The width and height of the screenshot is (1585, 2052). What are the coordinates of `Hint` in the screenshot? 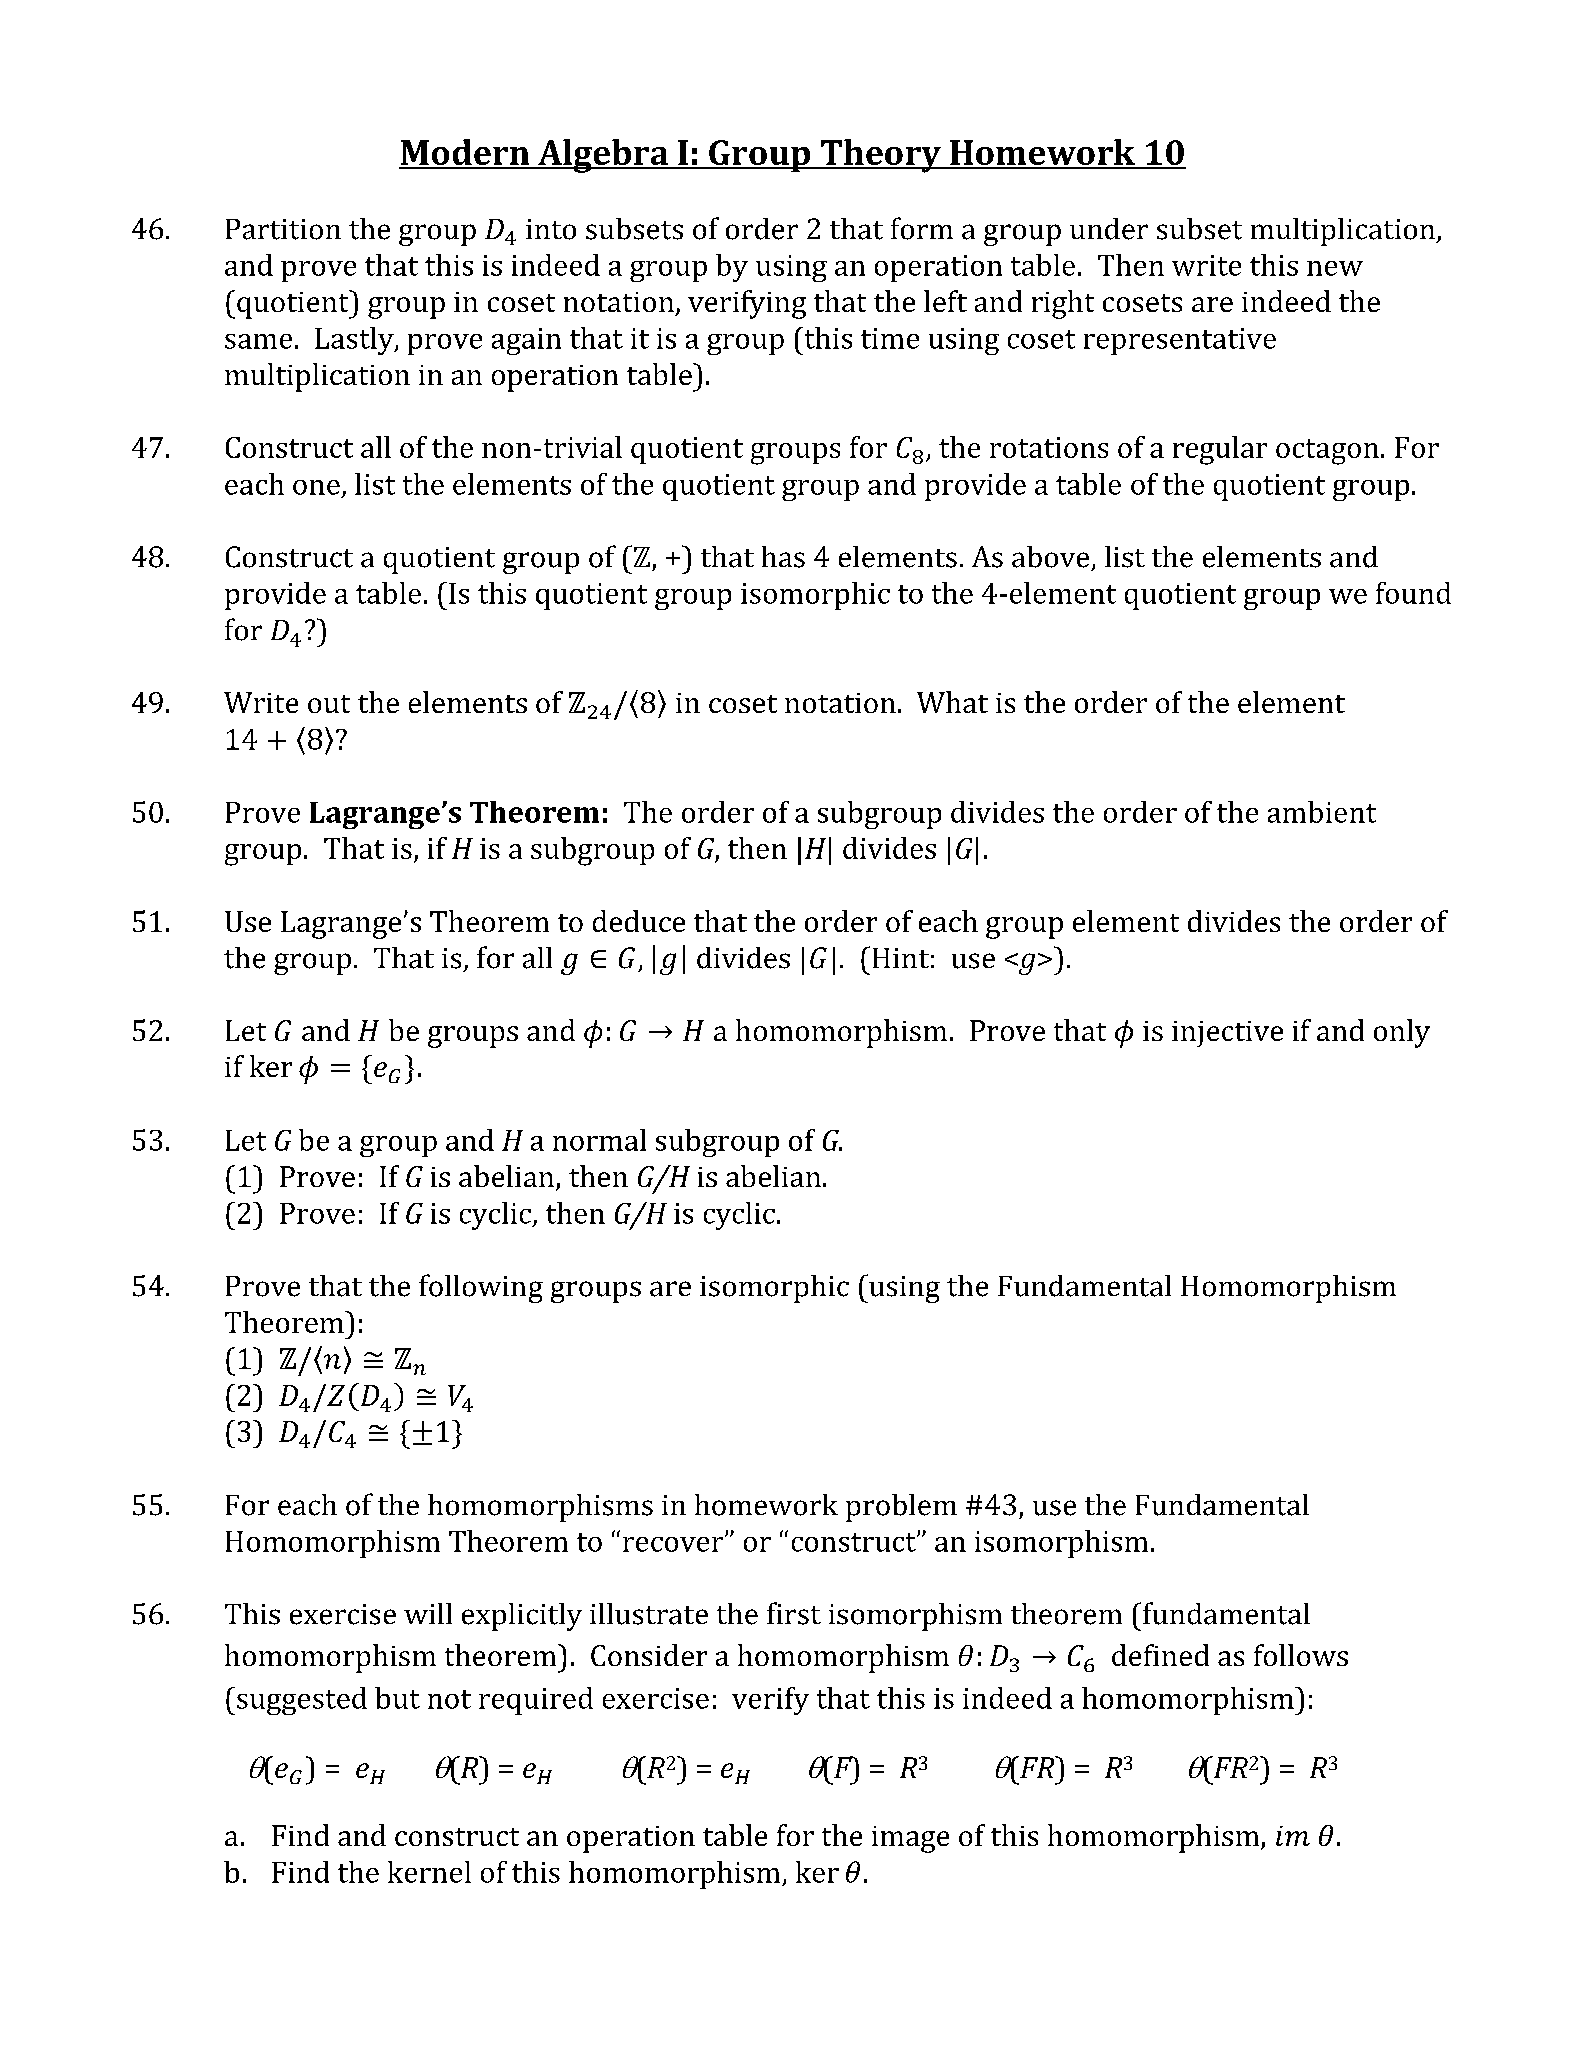 It's located at (901, 958).
